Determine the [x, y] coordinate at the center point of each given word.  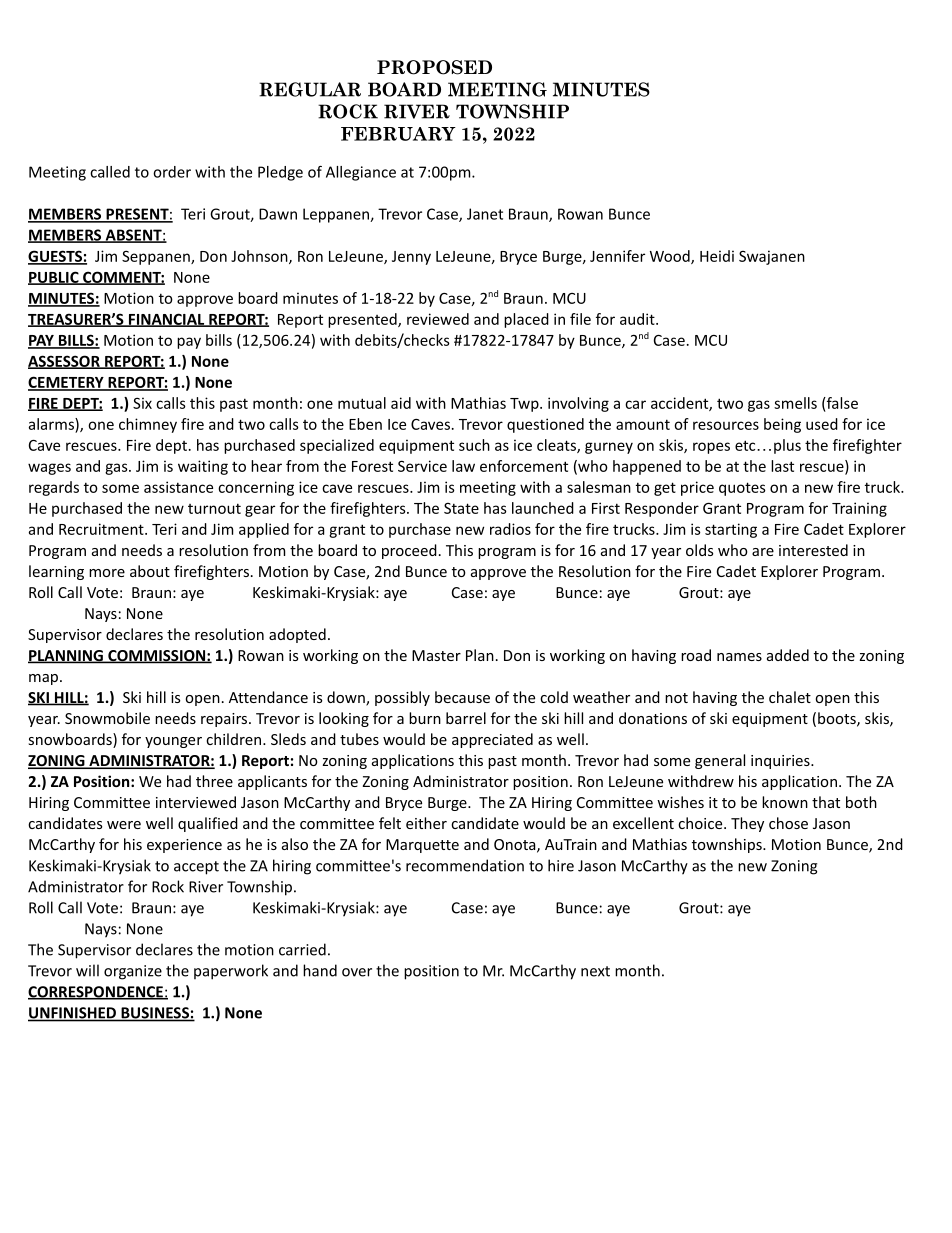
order [172, 172]
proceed [409, 551]
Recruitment [102, 529]
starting [731, 530]
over [357, 972]
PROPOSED [434, 67]
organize [133, 972]
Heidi [717, 256]
